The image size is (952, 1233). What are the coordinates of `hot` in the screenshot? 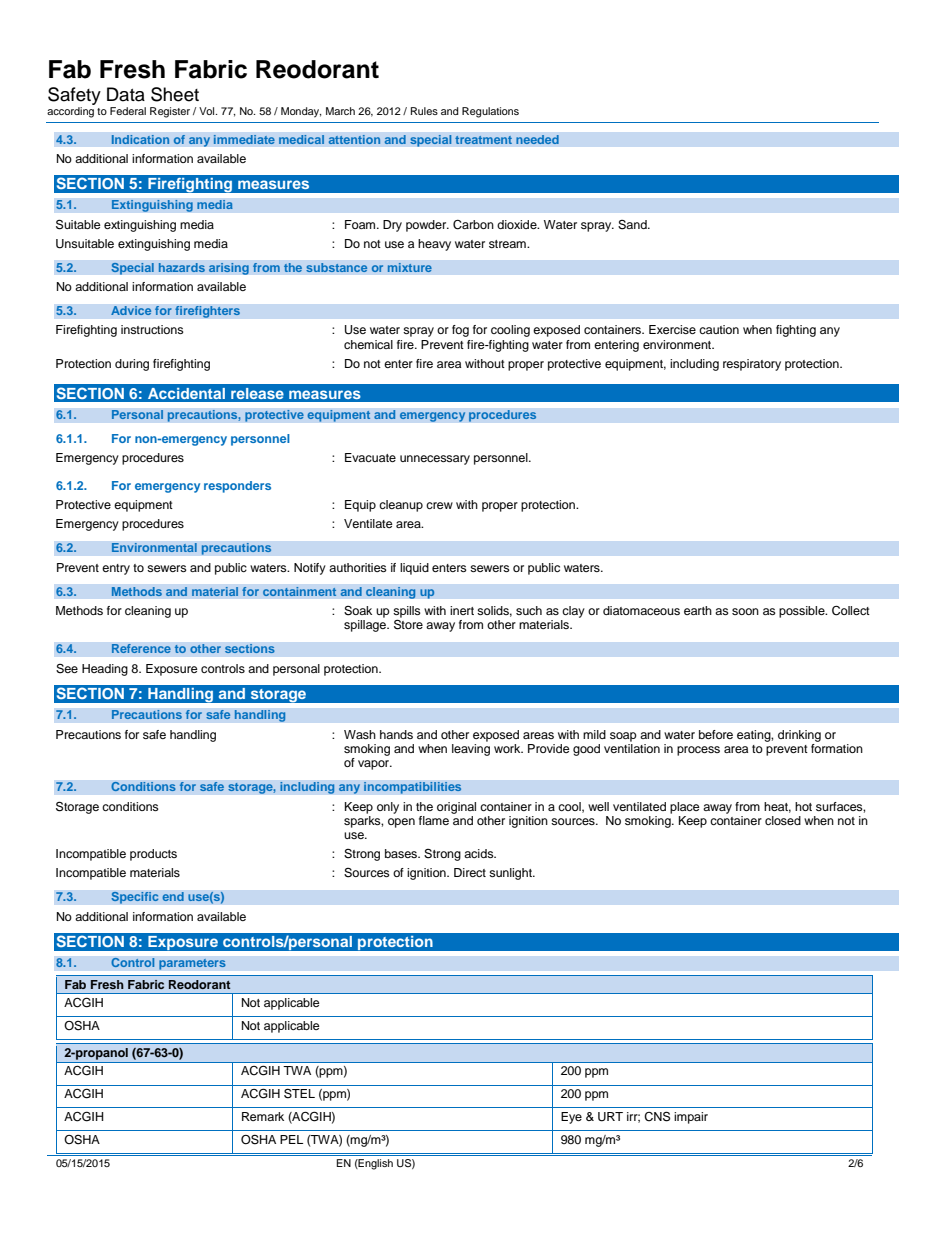 It's located at (803, 806).
